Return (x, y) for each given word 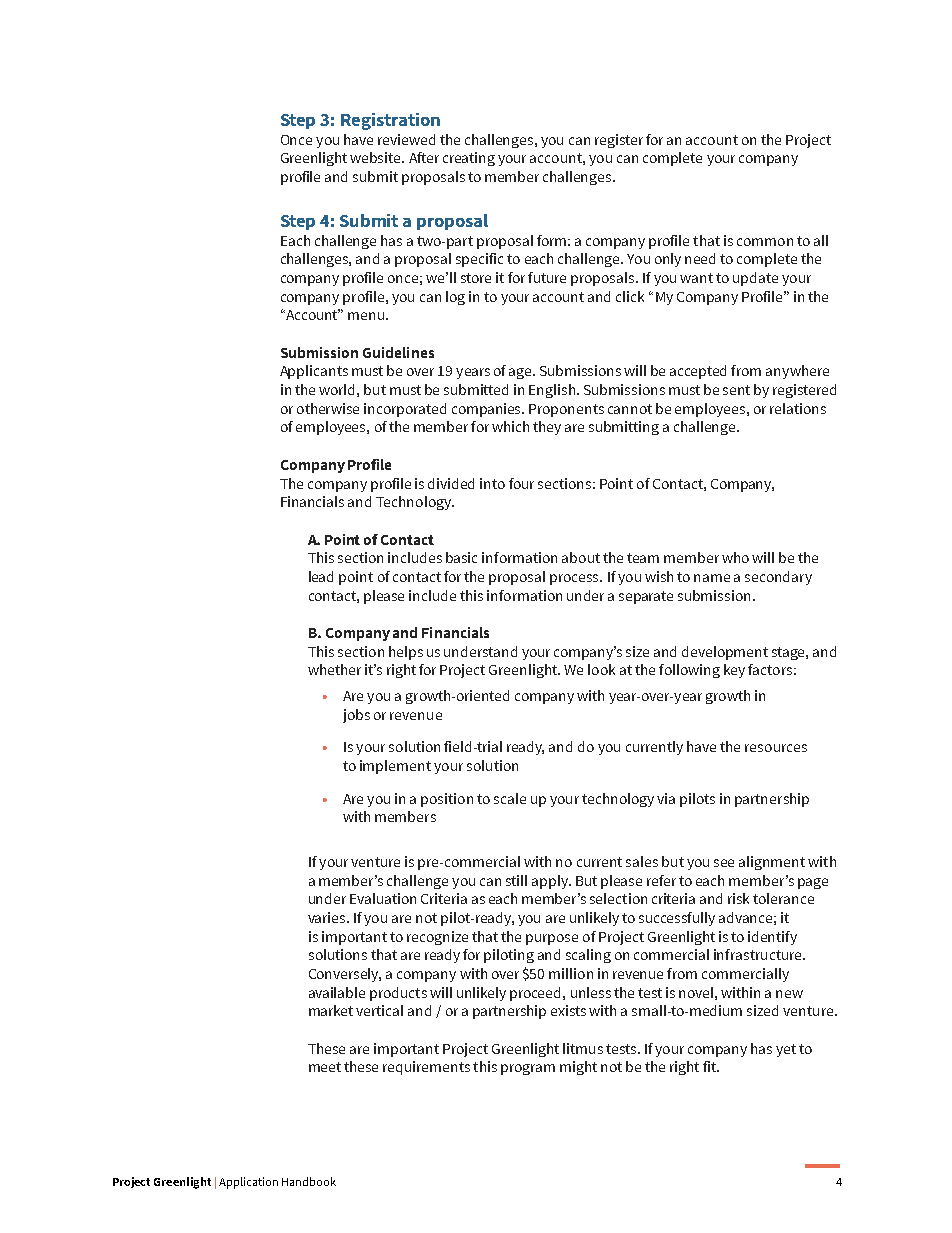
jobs (356, 716)
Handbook (309, 1181)
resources (776, 748)
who (735, 557)
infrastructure (759, 954)
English (553, 391)
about (581, 557)
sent (736, 390)
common (765, 242)
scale (510, 798)
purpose (552, 939)
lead (321, 576)
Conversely (345, 975)
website (376, 157)
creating (469, 159)
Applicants (314, 372)
